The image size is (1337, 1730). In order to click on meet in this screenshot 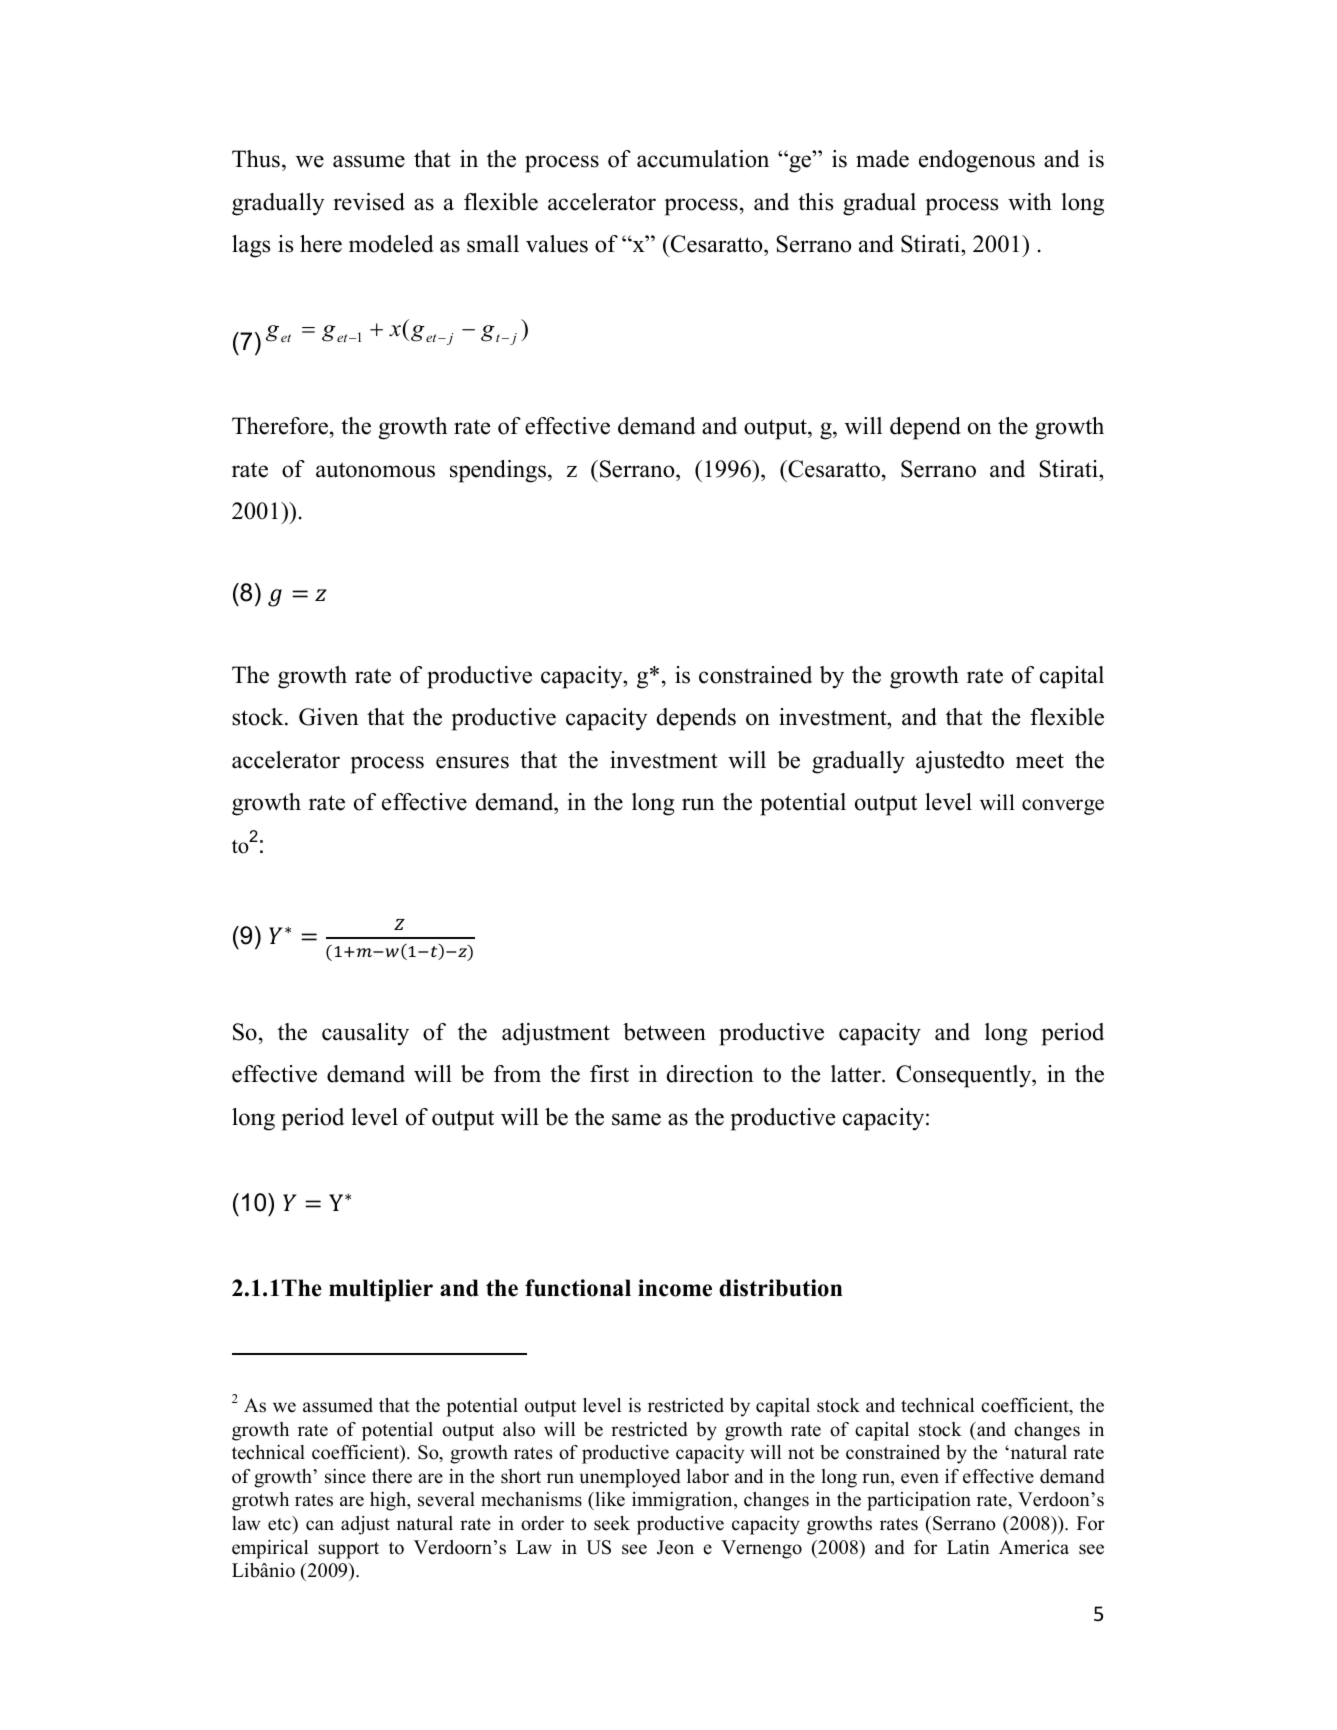, I will do `click(1040, 761)`.
